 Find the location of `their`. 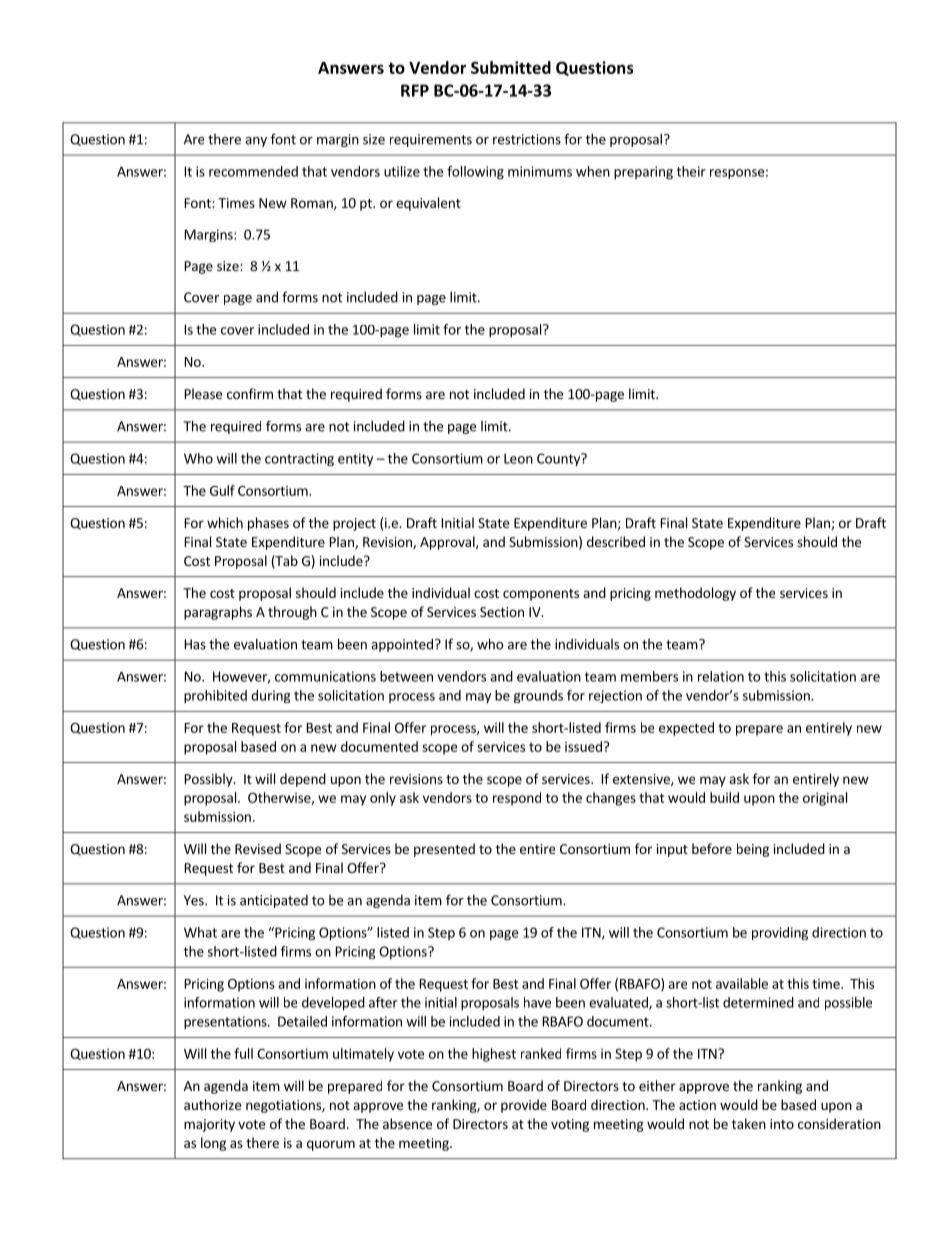

their is located at coordinates (691, 171).
